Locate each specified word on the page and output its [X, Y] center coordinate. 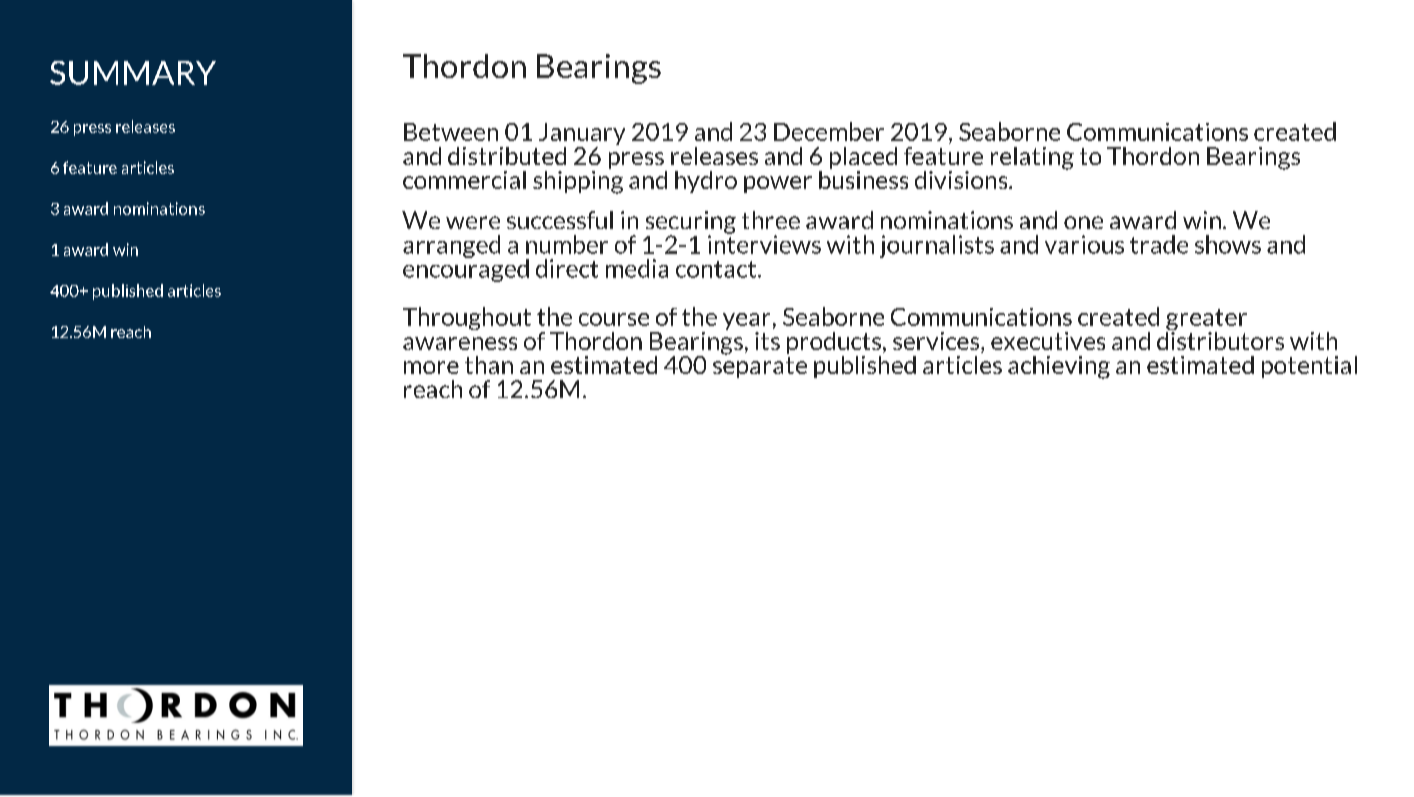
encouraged [466, 269]
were [473, 222]
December [829, 131]
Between [451, 132]
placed [863, 159]
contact [717, 269]
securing [691, 223]
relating [1032, 158]
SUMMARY [133, 73]
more [431, 367]
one [1083, 222]
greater [1206, 321]
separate [760, 367]
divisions [962, 180]
